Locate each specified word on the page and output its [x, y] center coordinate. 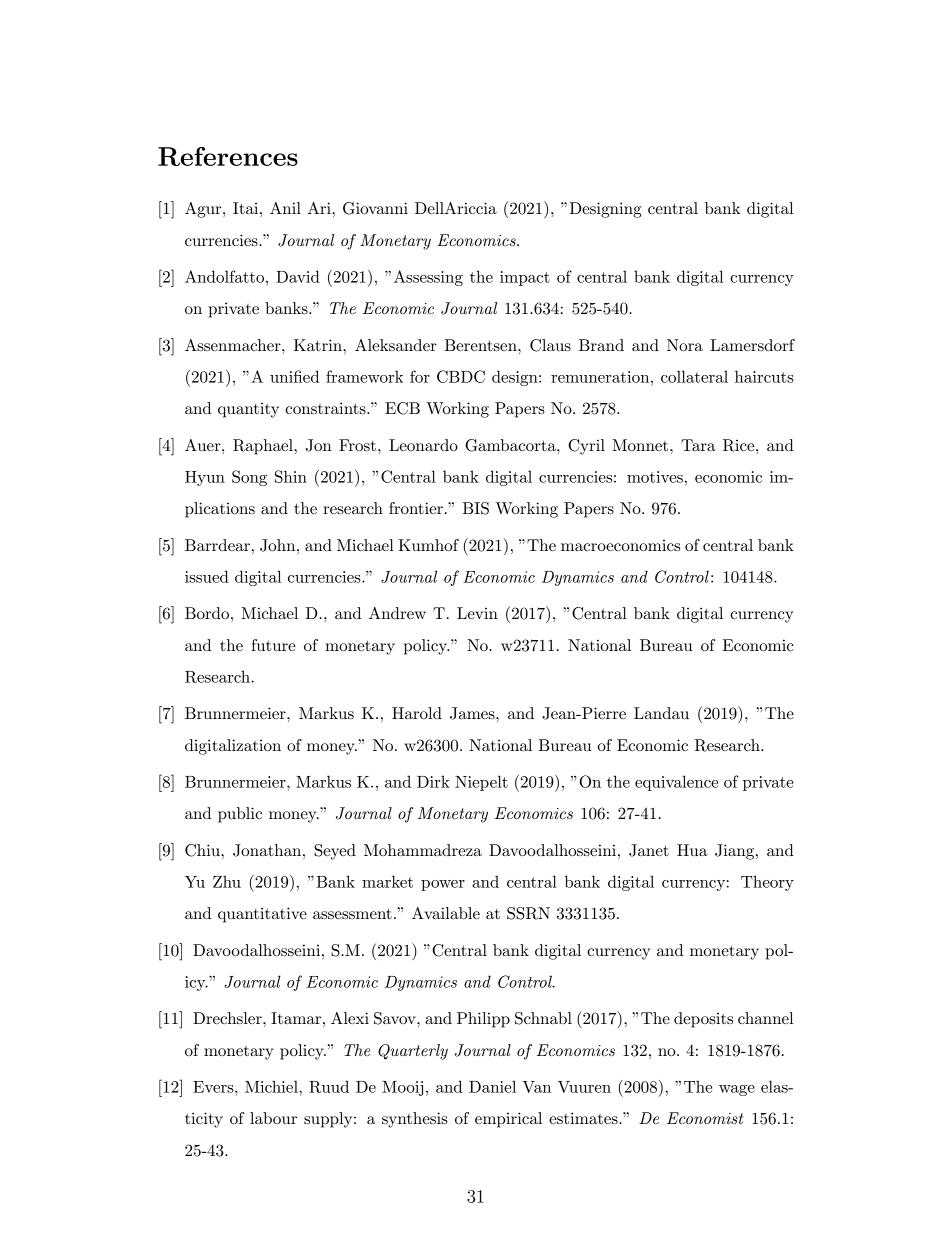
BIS [476, 508]
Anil [285, 208]
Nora [685, 345]
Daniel [492, 1086]
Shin [291, 476]
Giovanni [375, 208]
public [240, 815]
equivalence [676, 783]
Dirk [433, 781]
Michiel [272, 1086]
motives [655, 477]
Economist [705, 1118]
